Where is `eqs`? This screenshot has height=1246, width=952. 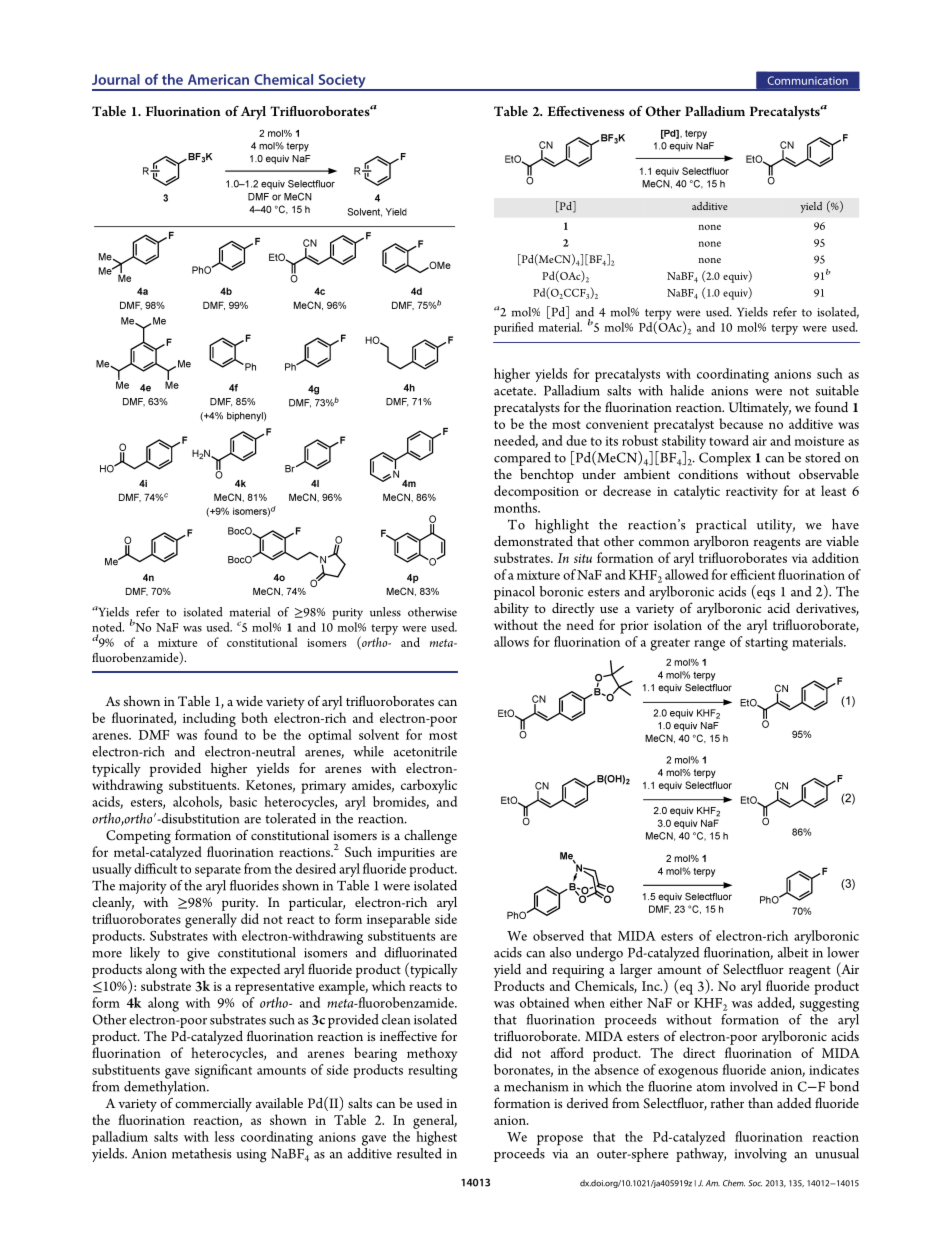
eqs is located at coordinates (765, 595).
